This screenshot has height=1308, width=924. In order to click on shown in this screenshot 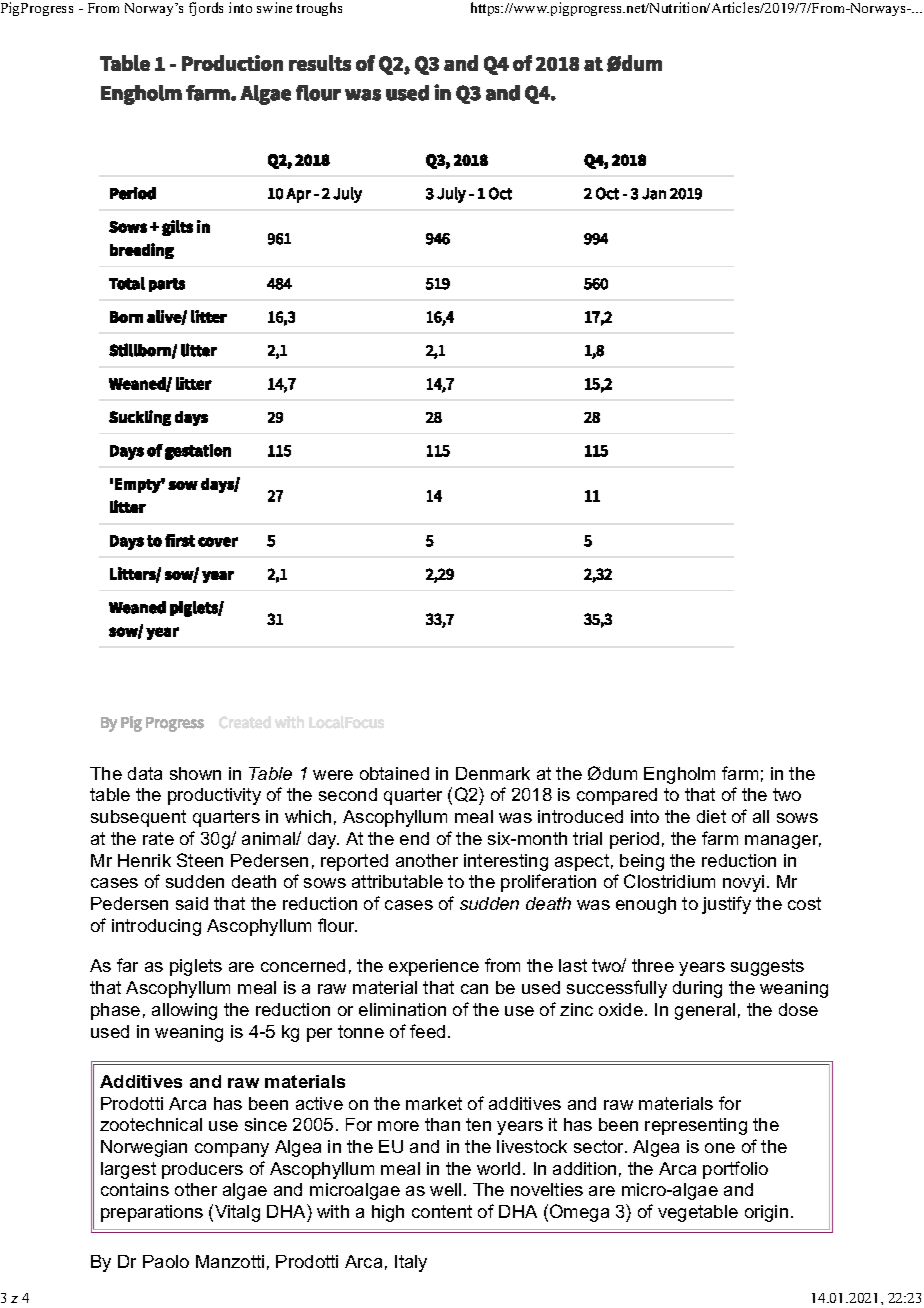, I will do `click(195, 773)`.
